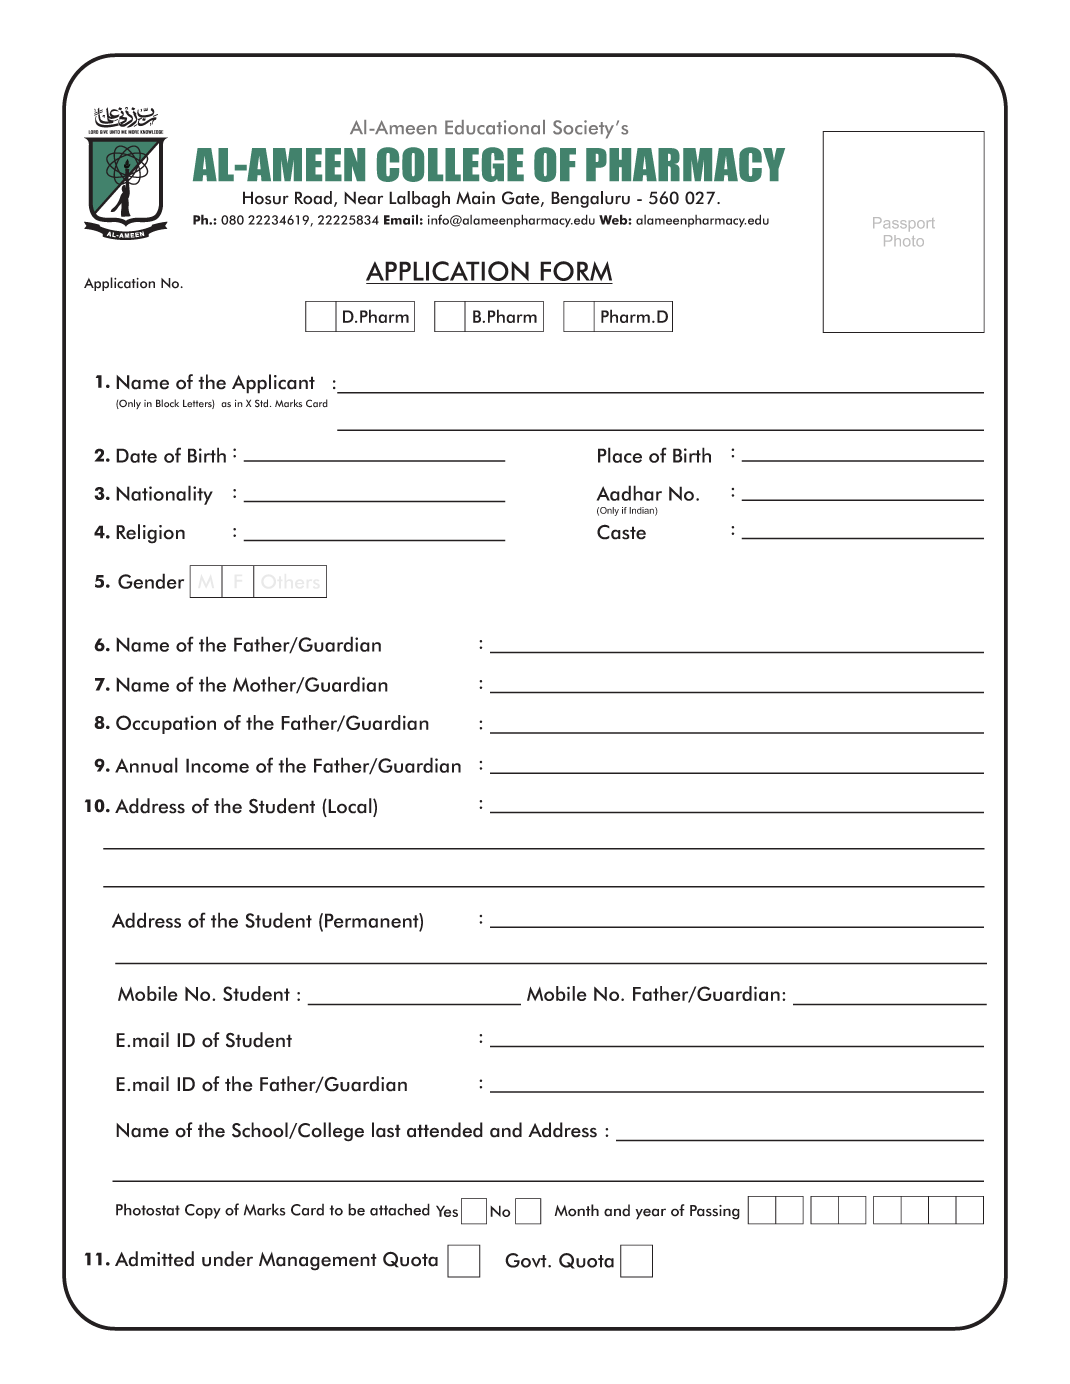  What do you see at coordinates (164, 495) in the document?
I see `Nationality` at bounding box center [164, 495].
